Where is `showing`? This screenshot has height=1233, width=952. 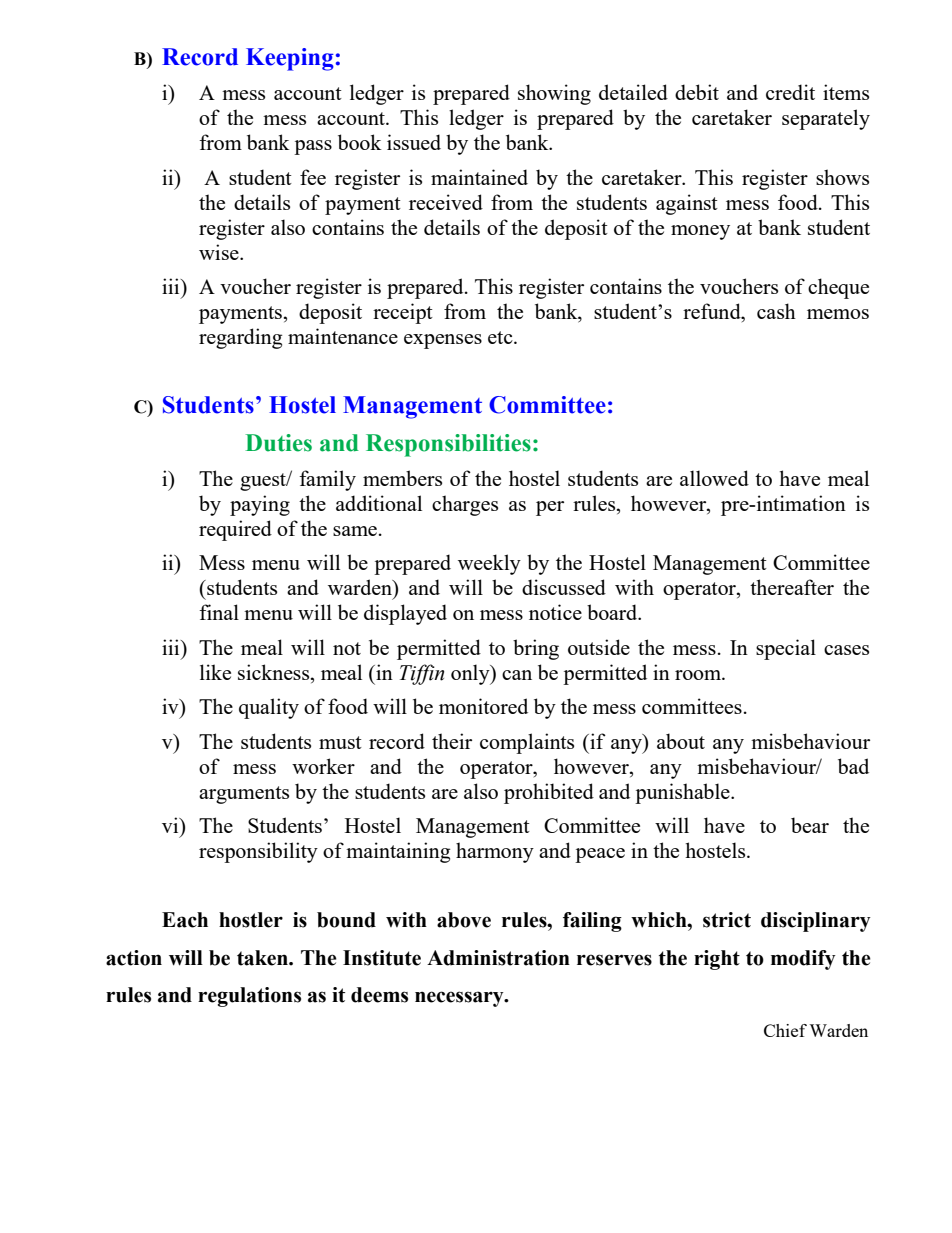 showing is located at coordinates (554, 94).
